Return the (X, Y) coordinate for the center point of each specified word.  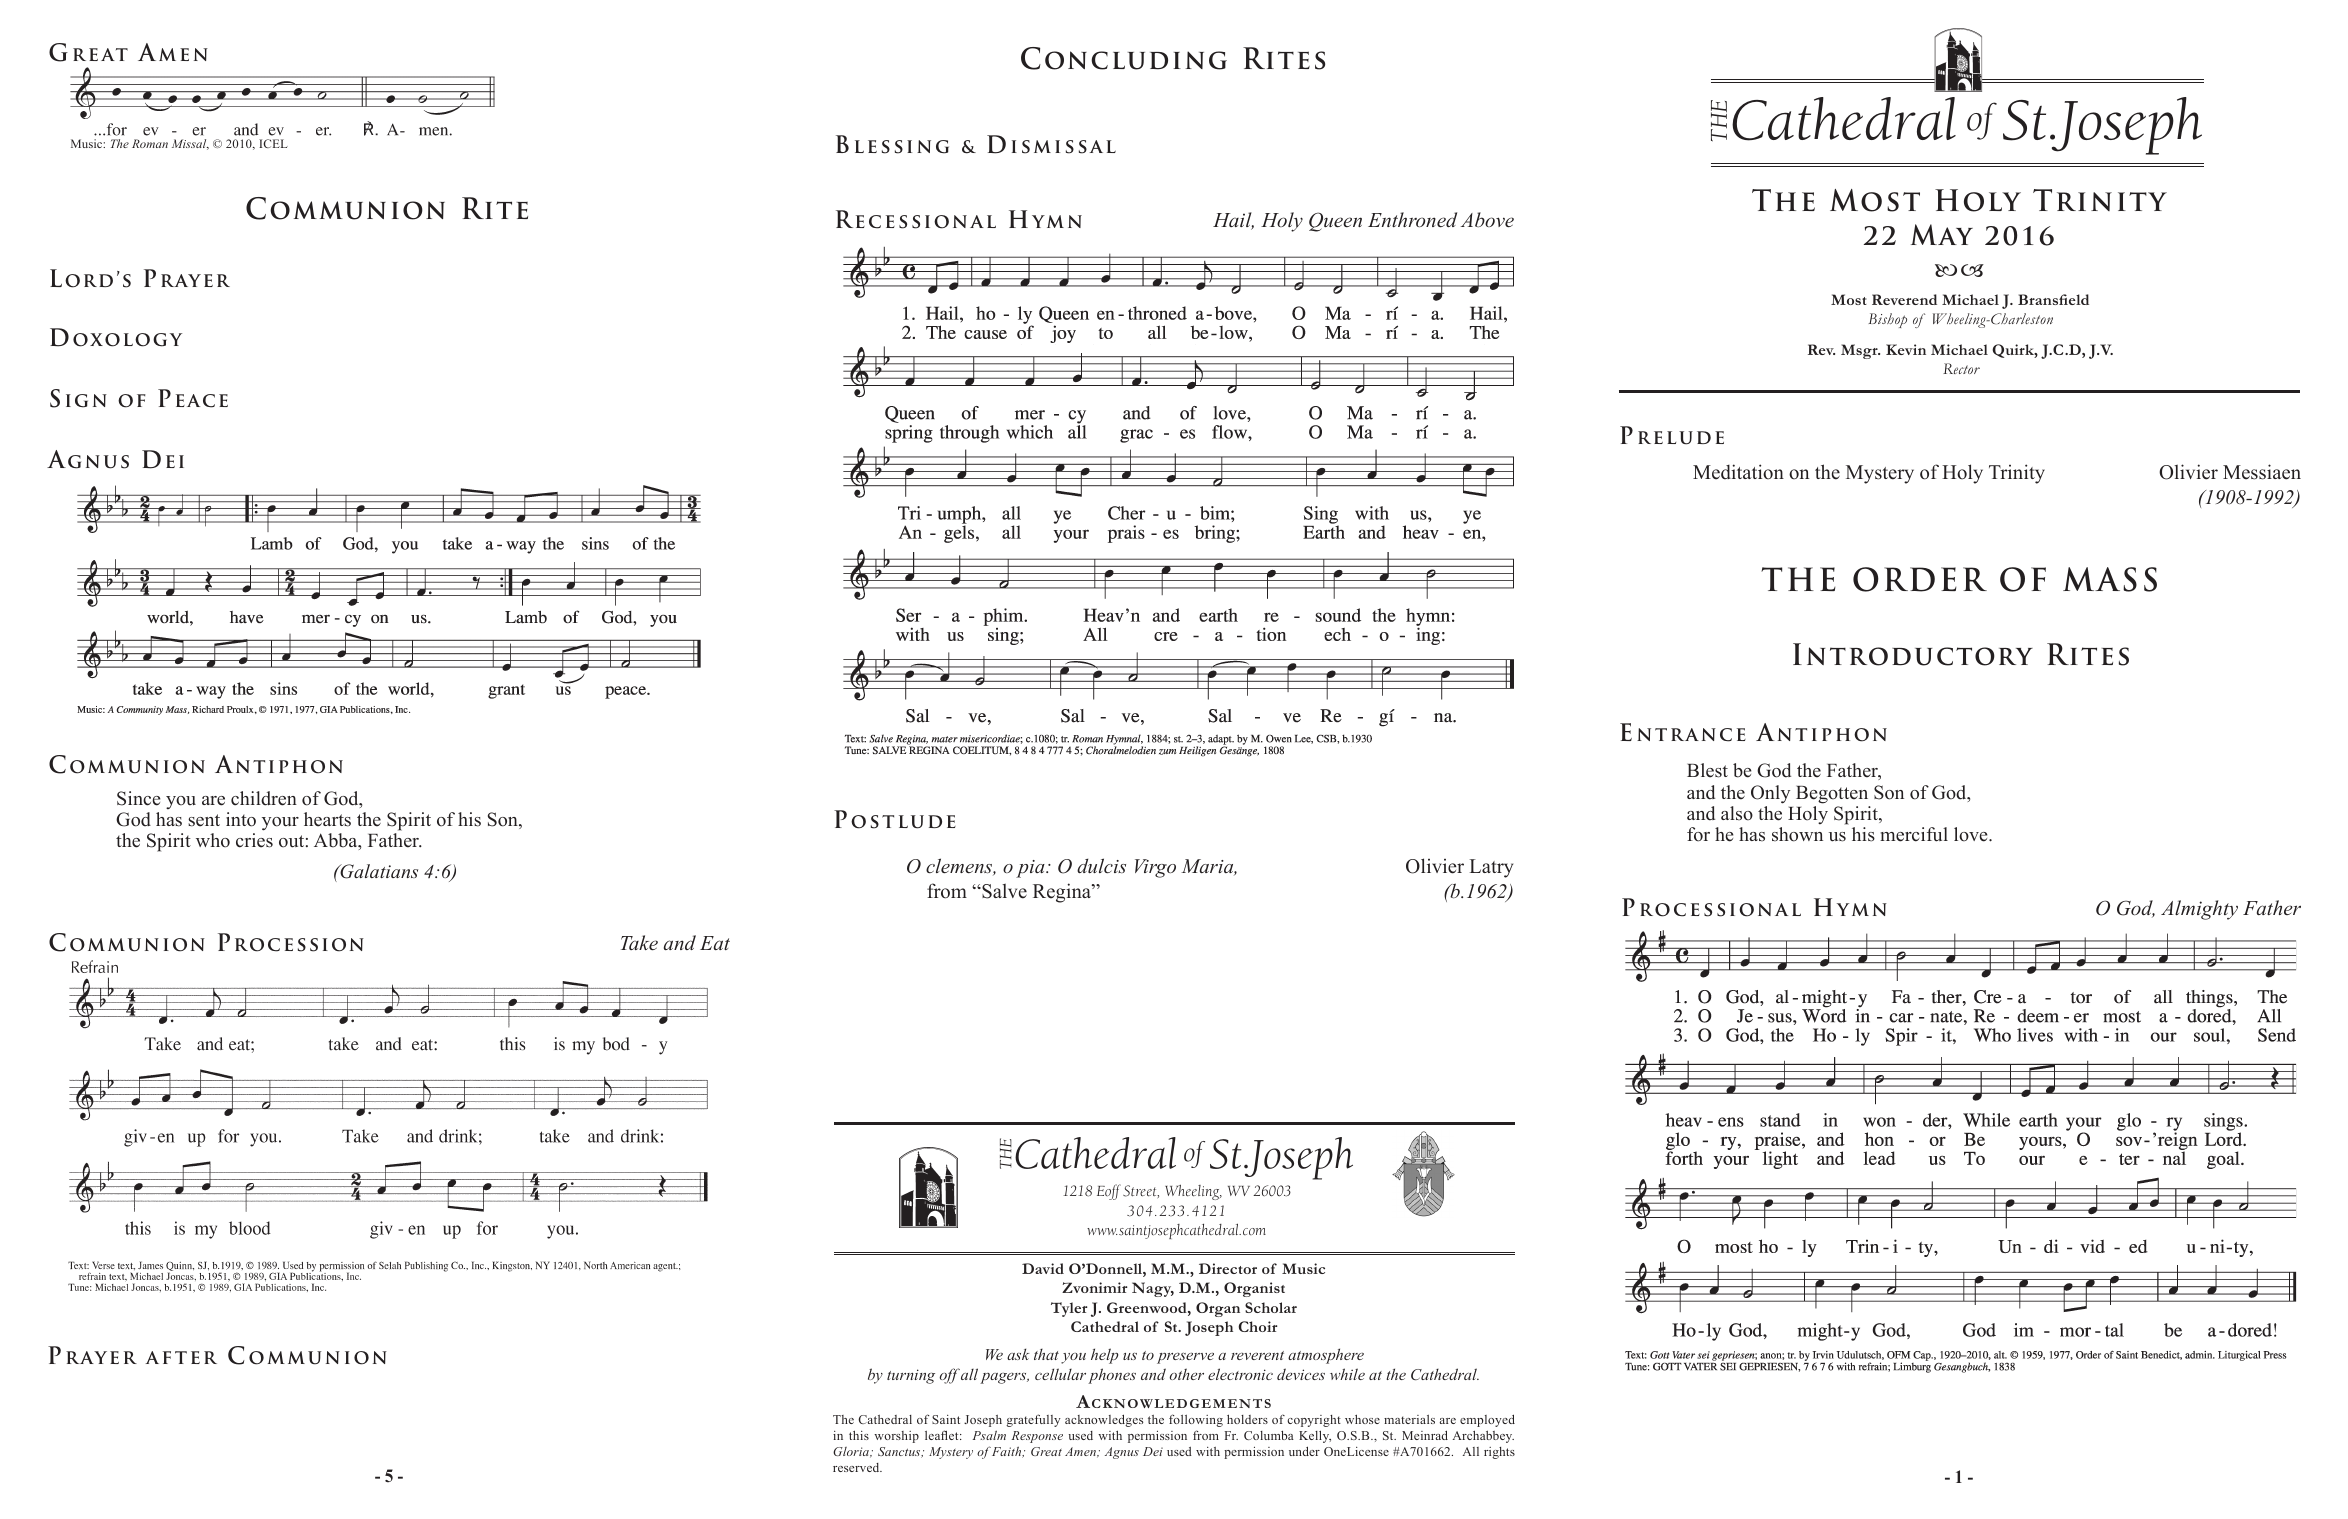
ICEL (273, 143)
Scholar (1271, 1307)
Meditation (1738, 472)
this (859, 1435)
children (264, 798)
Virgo (1155, 868)
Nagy (1153, 1289)
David (1043, 1268)
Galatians (378, 871)
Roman (150, 143)
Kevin (1906, 349)
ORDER (1920, 579)
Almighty (2199, 910)
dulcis (1101, 865)
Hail (1233, 221)
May (1942, 234)
